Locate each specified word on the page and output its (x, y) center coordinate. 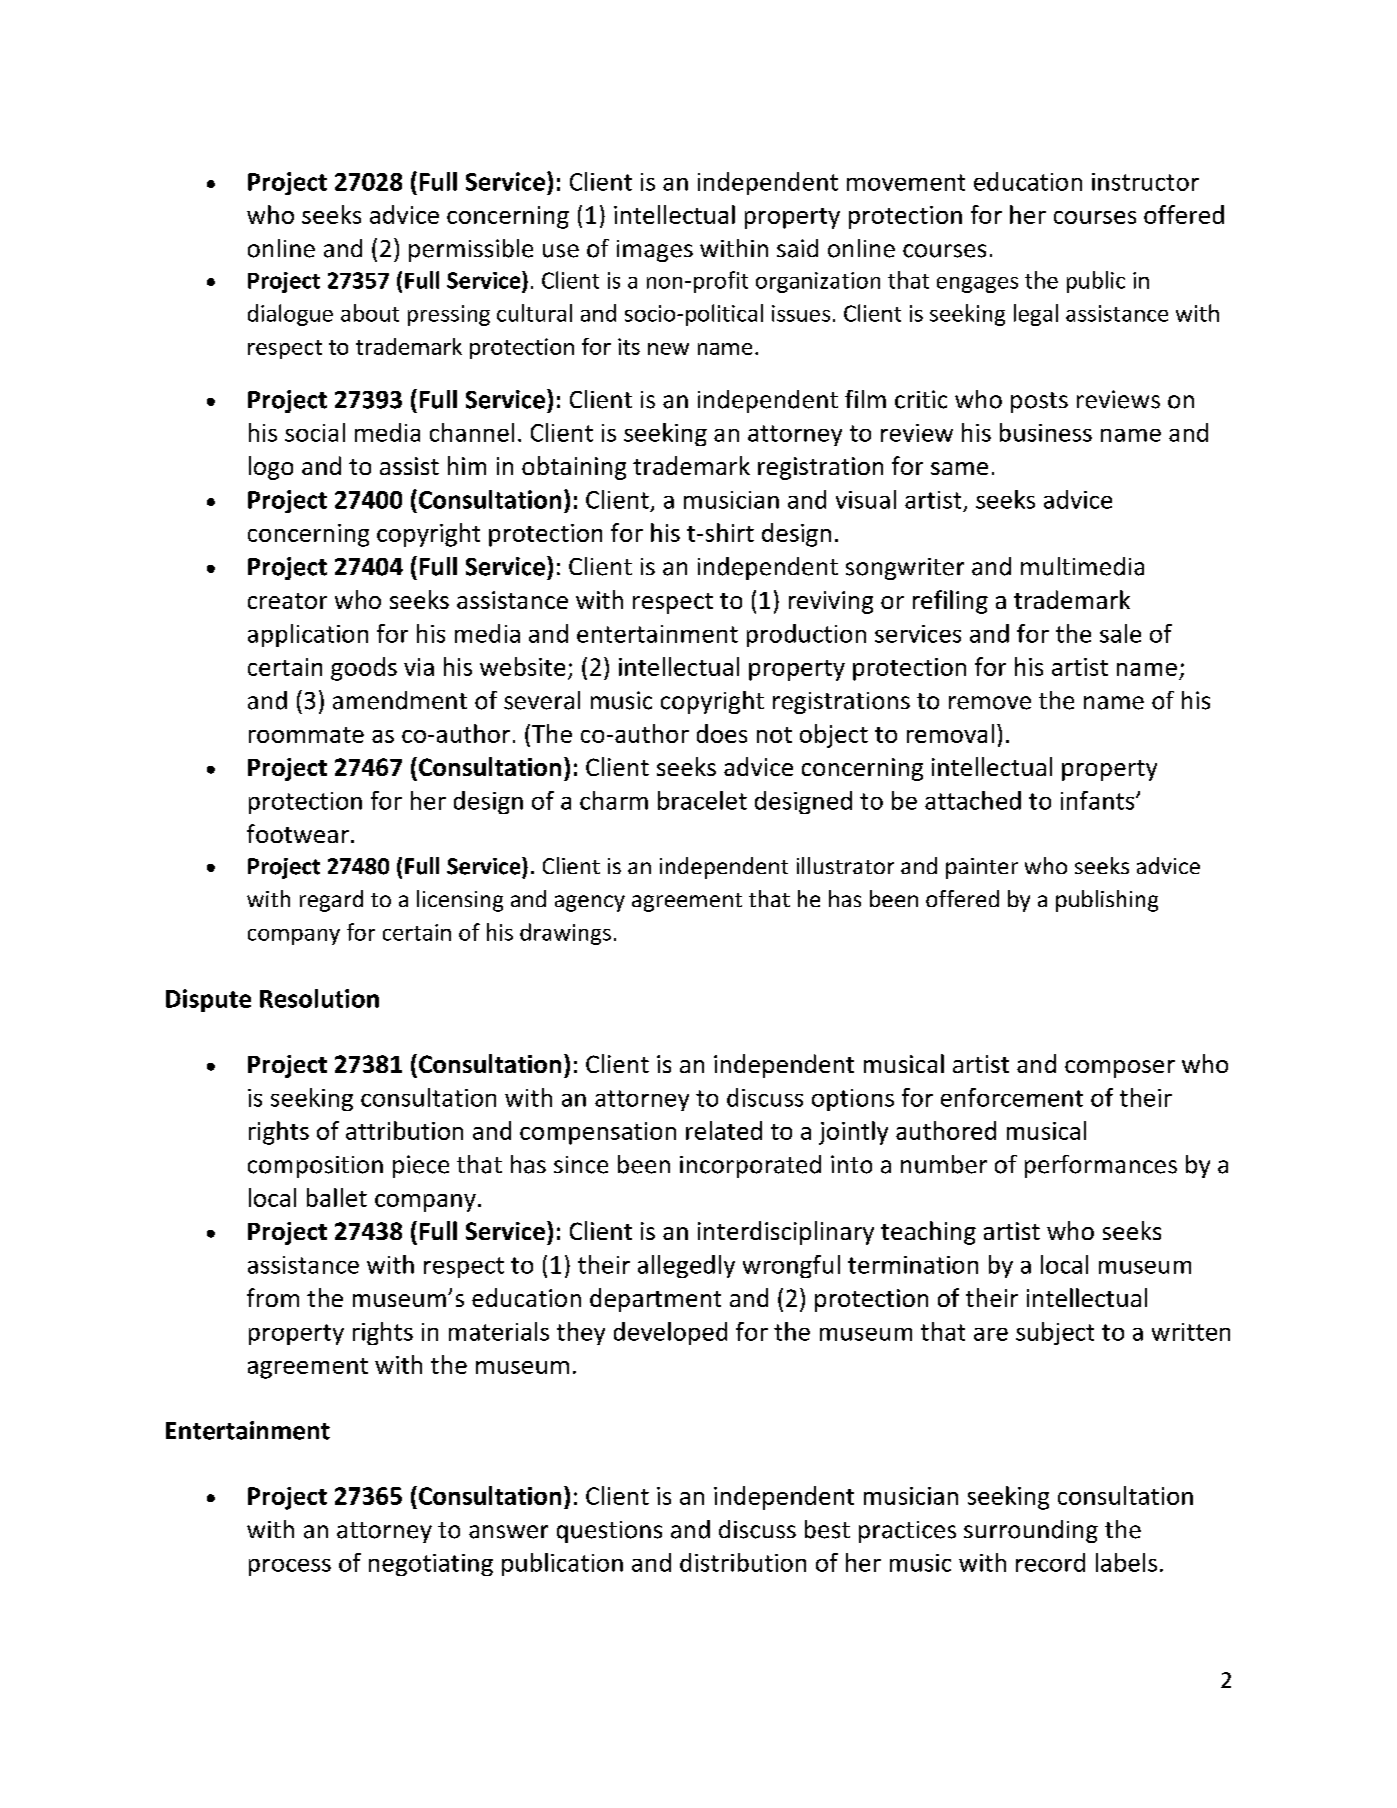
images (655, 251)
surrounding (1031, 1531)
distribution (743, 1562)
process (290, 1567)
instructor (1145, 182)
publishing (1107, 901)
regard (331, 901)
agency (590, 903)
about (370, 313)
